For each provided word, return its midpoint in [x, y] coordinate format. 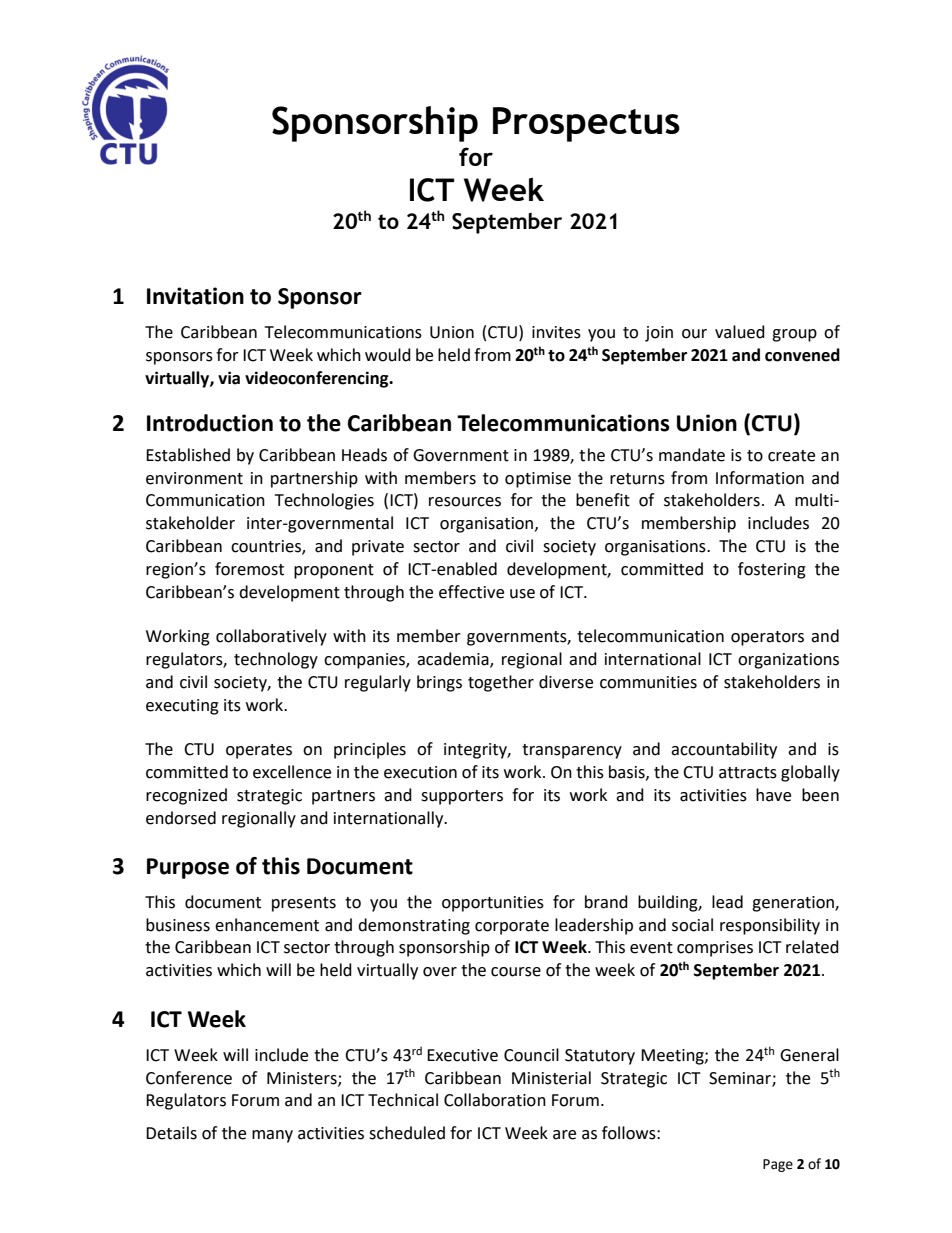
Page [778, 1165]
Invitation [195, 296]
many [272, 1136]
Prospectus [586, 124]
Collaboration [495, 1100]
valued [740, 332]
